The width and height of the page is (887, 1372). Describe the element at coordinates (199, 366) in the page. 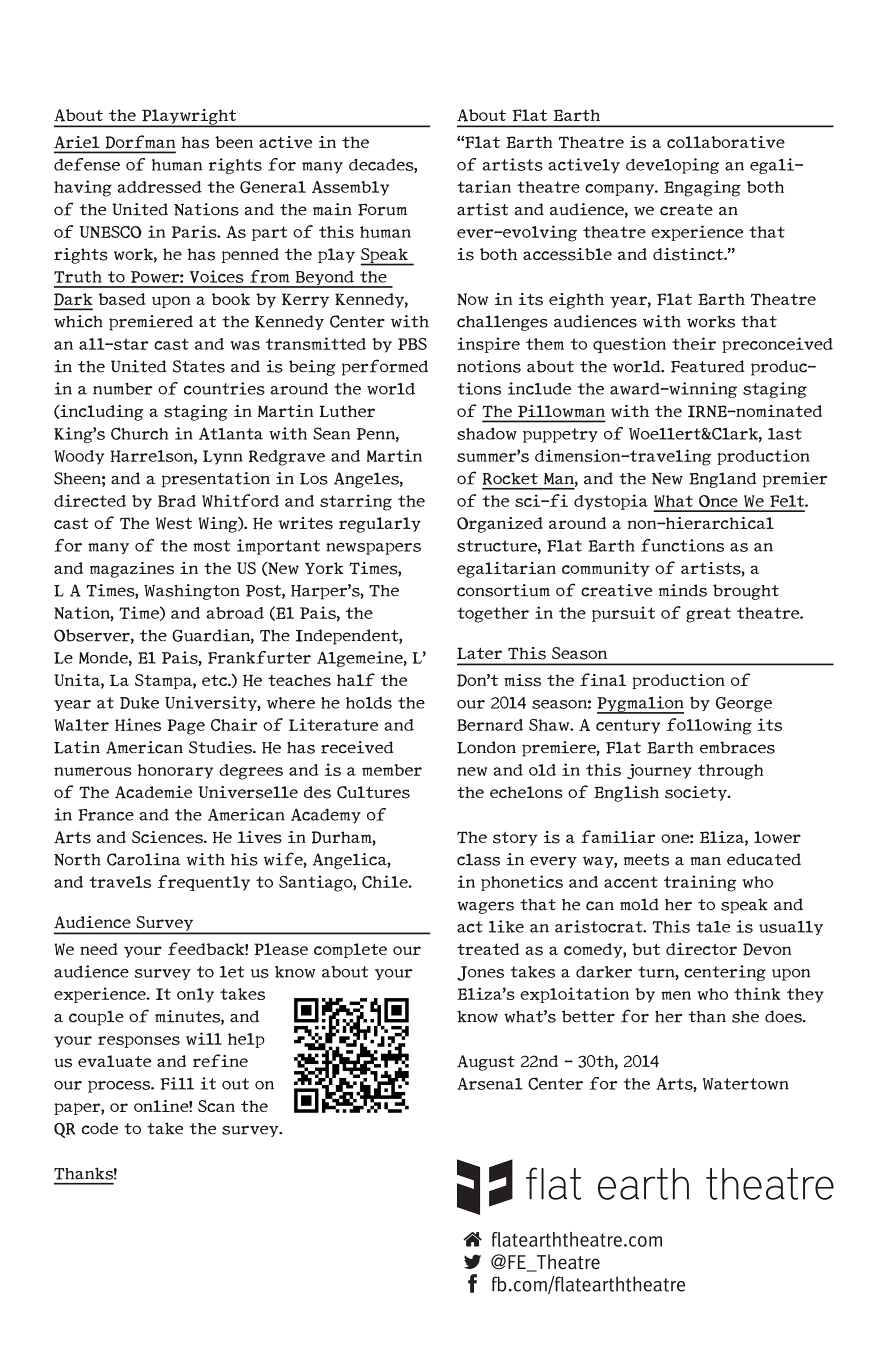

I see `States` at that location.
